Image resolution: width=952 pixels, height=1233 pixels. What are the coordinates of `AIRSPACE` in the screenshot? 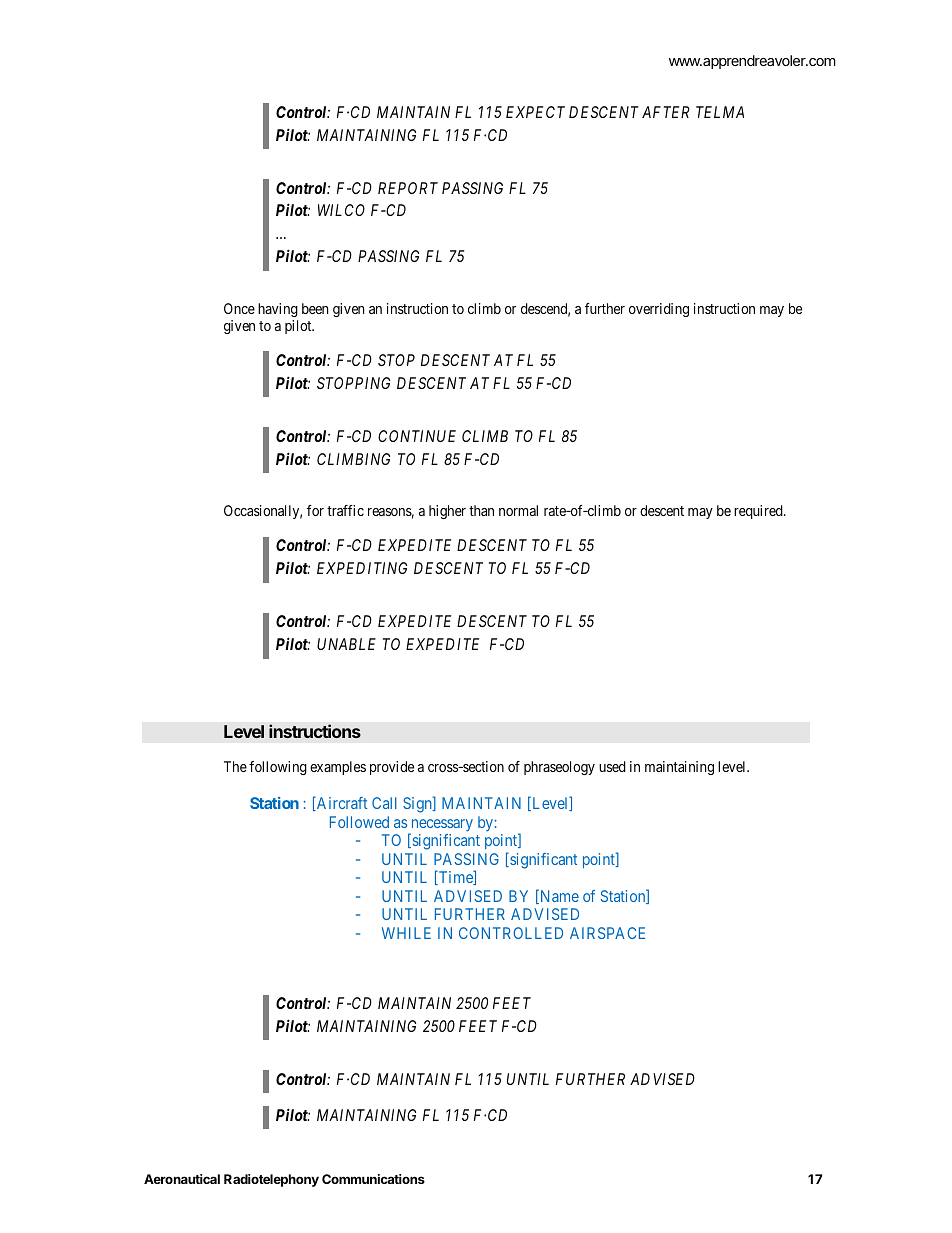 It's located at (607, 933).
